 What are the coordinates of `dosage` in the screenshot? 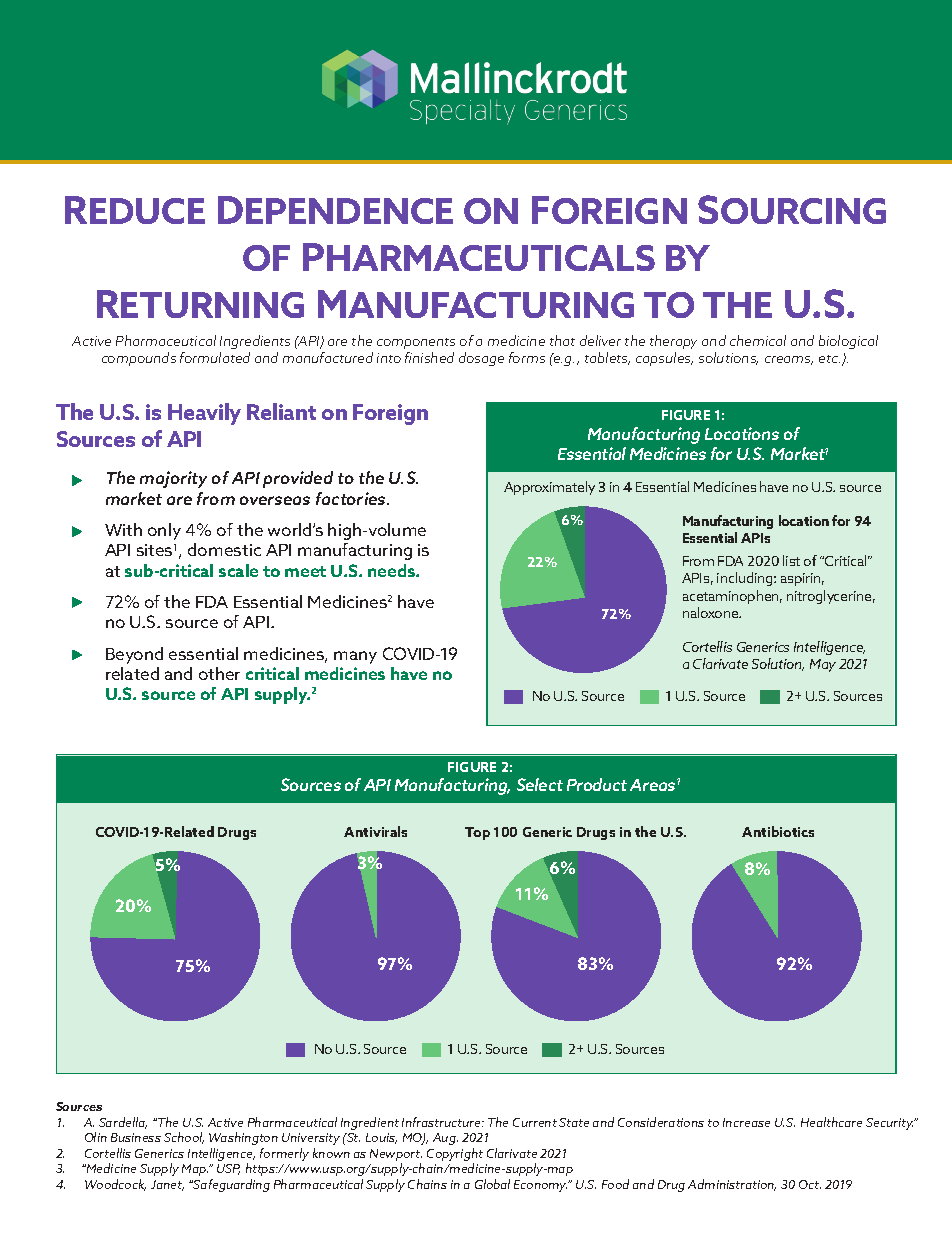 It's located at (481, 359).
